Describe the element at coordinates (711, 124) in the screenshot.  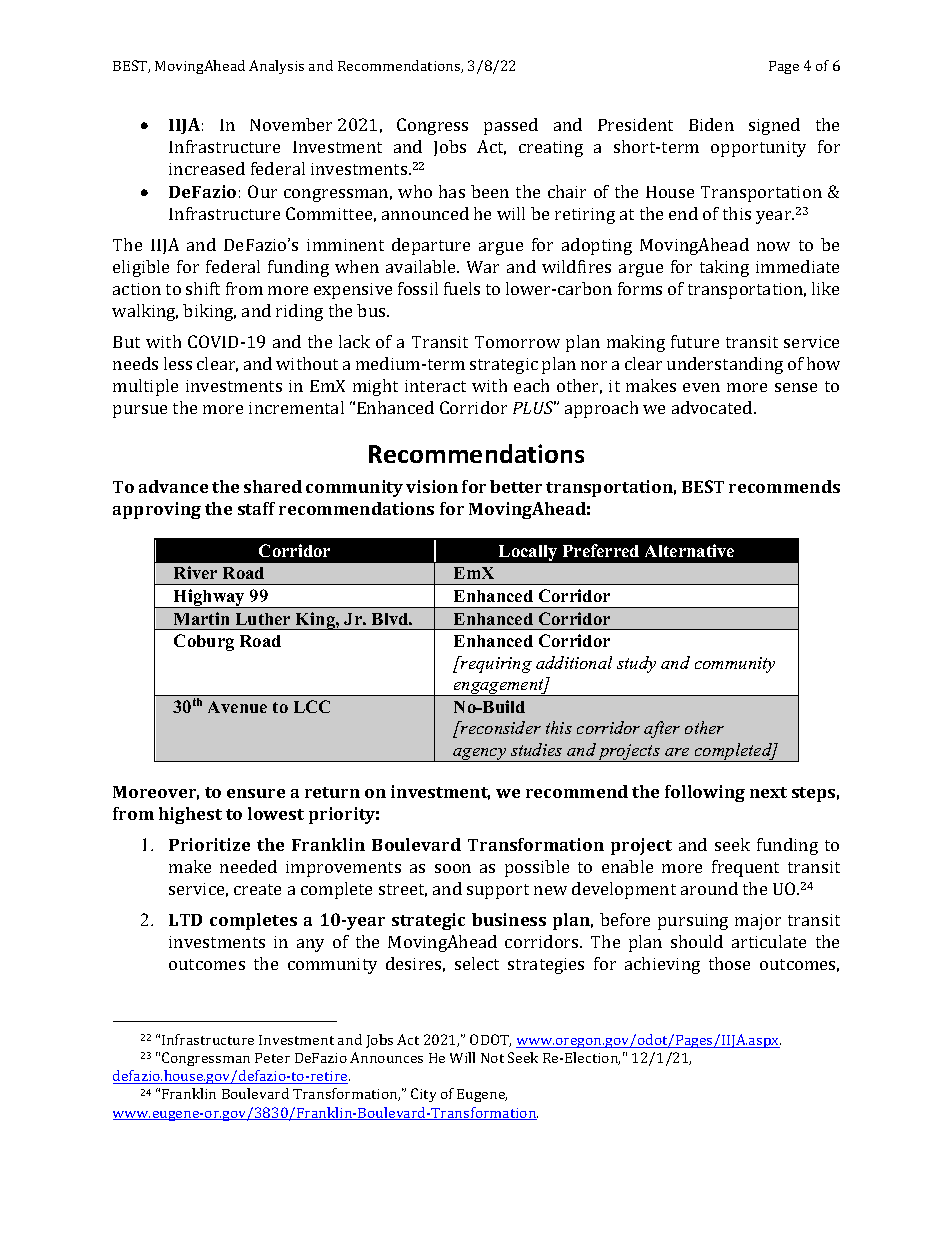
I see `Biden` at that location.
